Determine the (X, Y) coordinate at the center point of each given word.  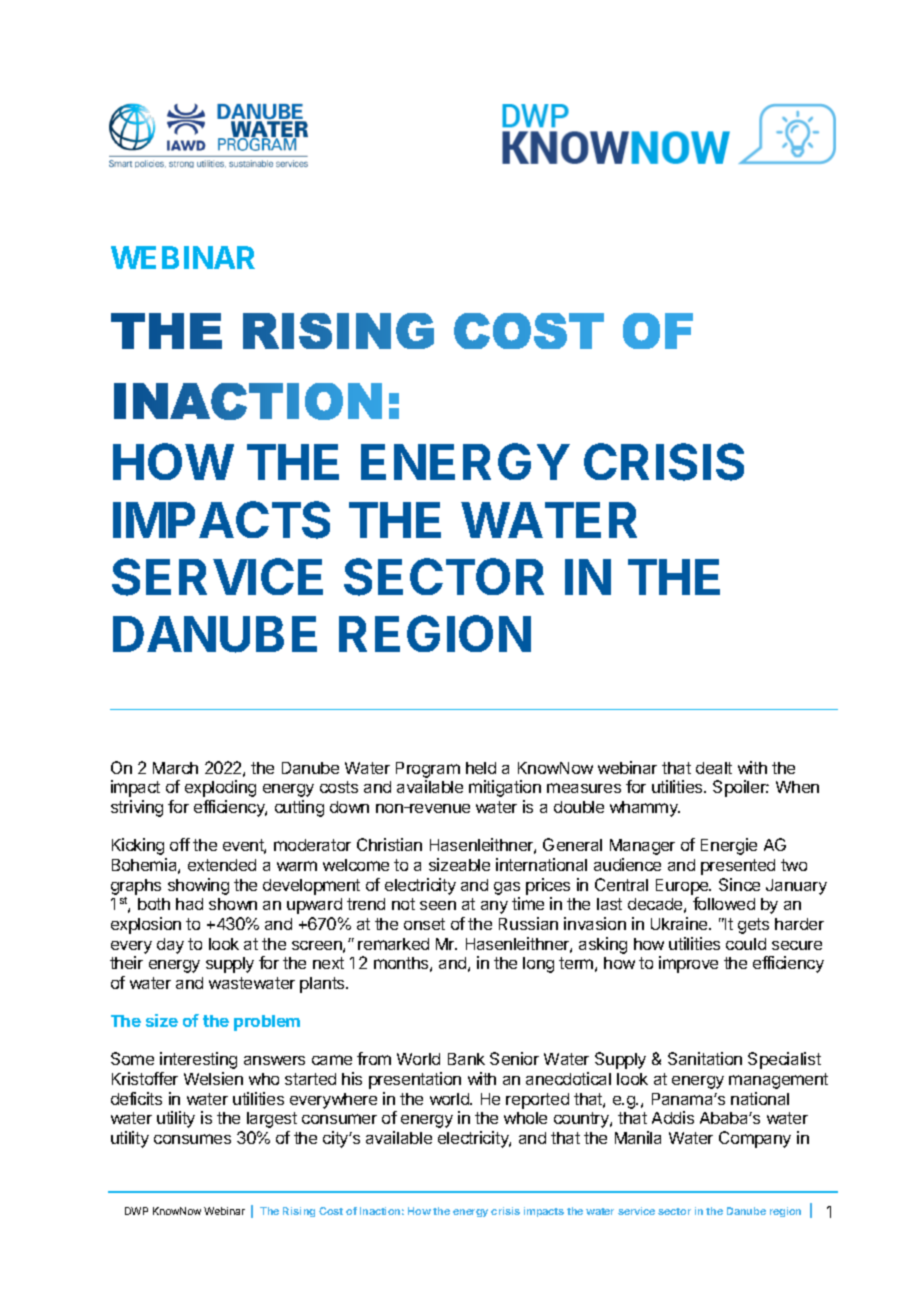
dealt (714, 768)
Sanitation (705, 1058)
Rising (299, 1212)
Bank (466, 1059)
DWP (136, 1211)
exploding (220, 788)
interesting (198, 1060)
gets (753, 926)
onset (424, 924)
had (189, 904)
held (481, 768)
